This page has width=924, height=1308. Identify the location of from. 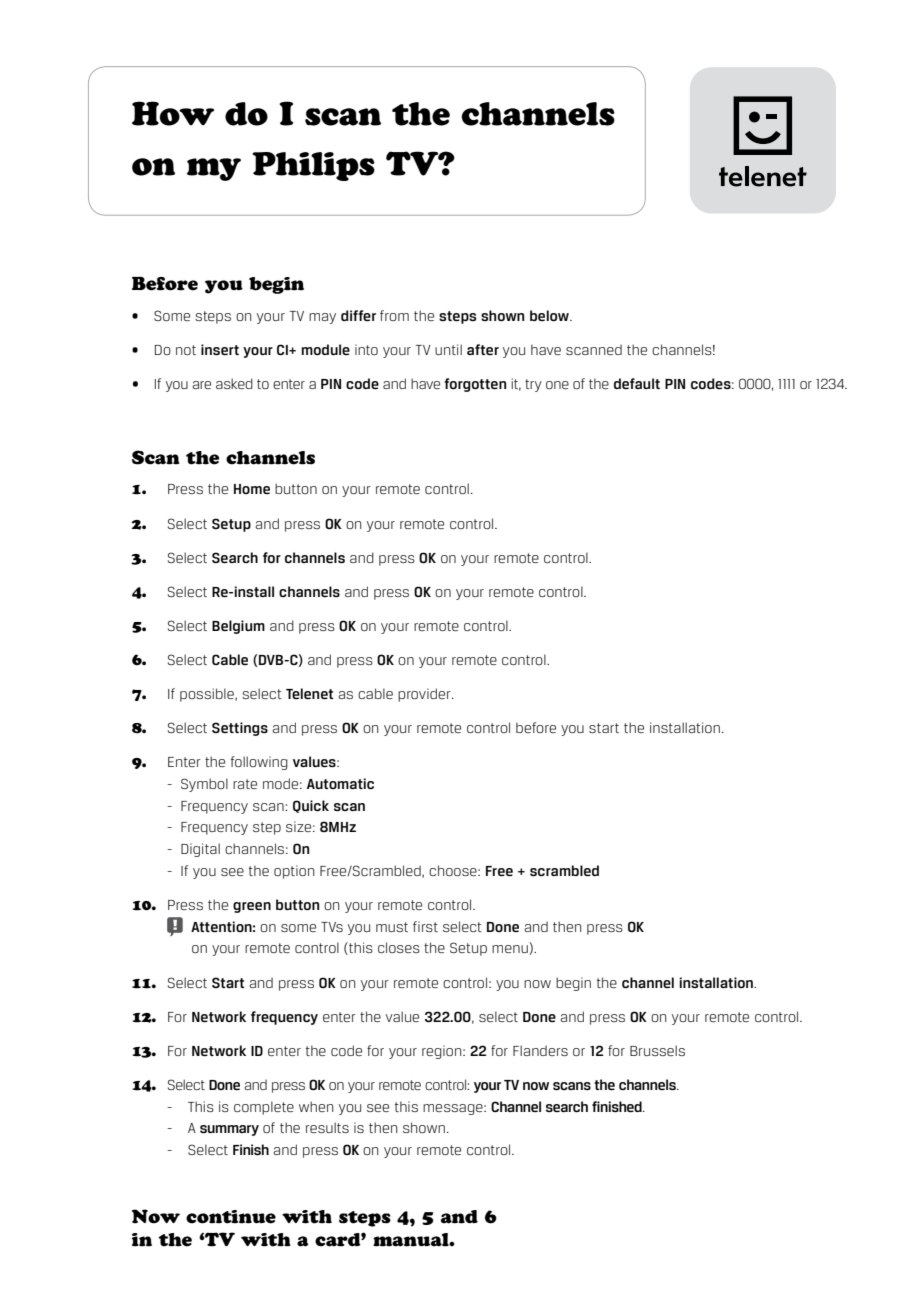
(394, 315).
